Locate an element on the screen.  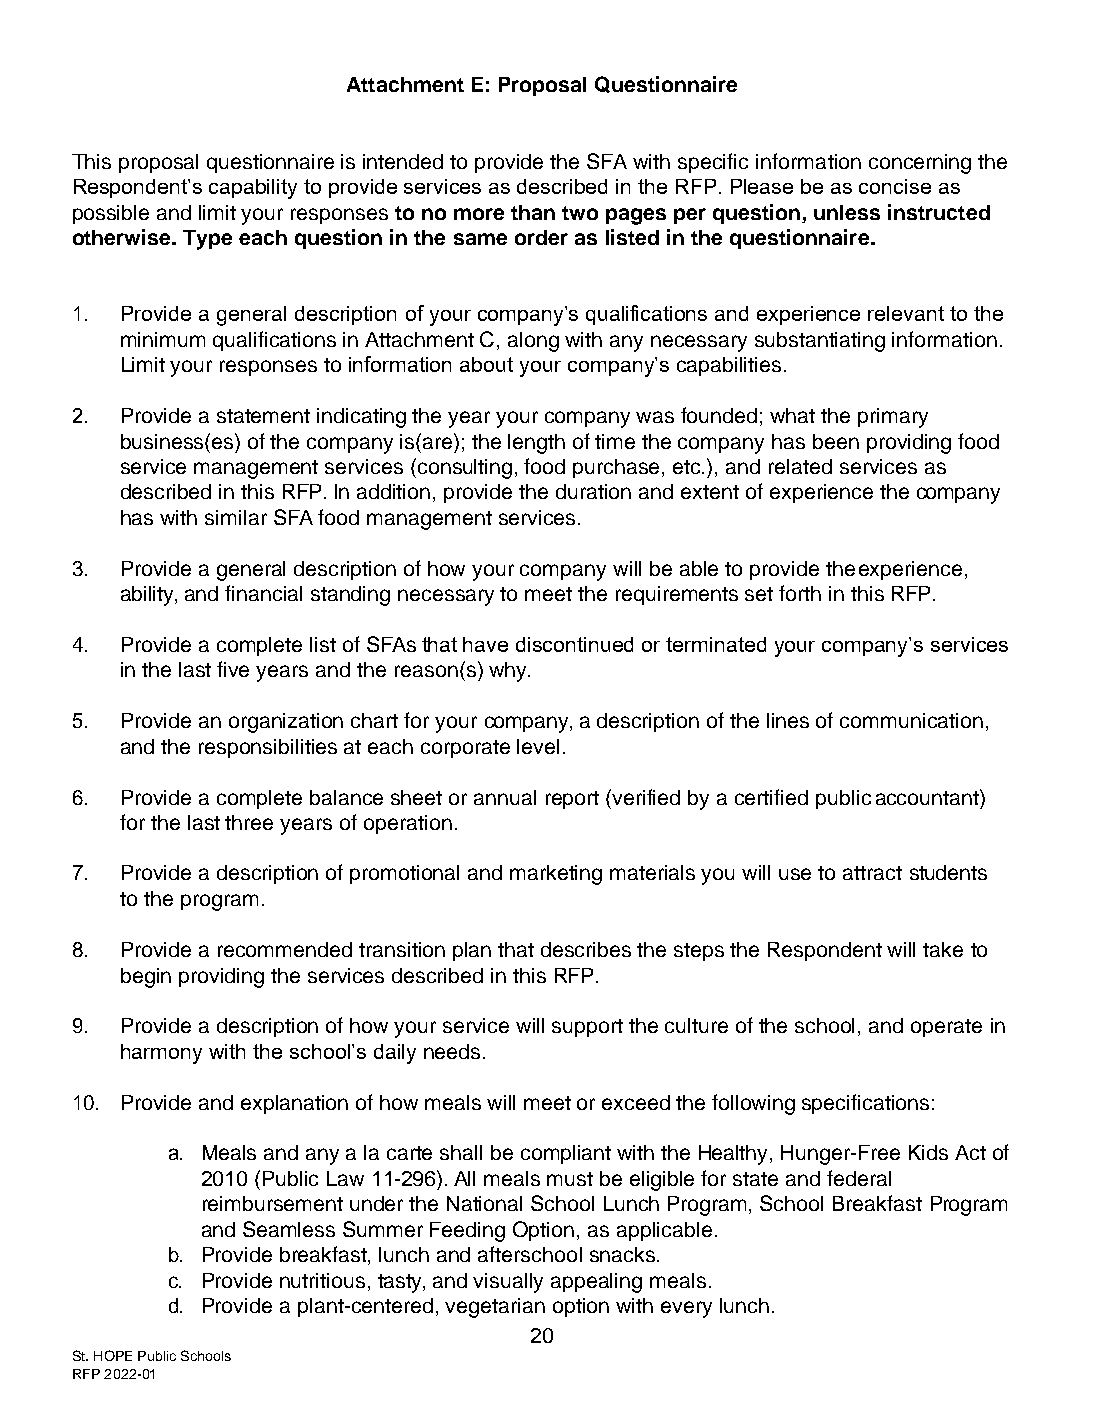
unless is located at coordinates (847, 212).
